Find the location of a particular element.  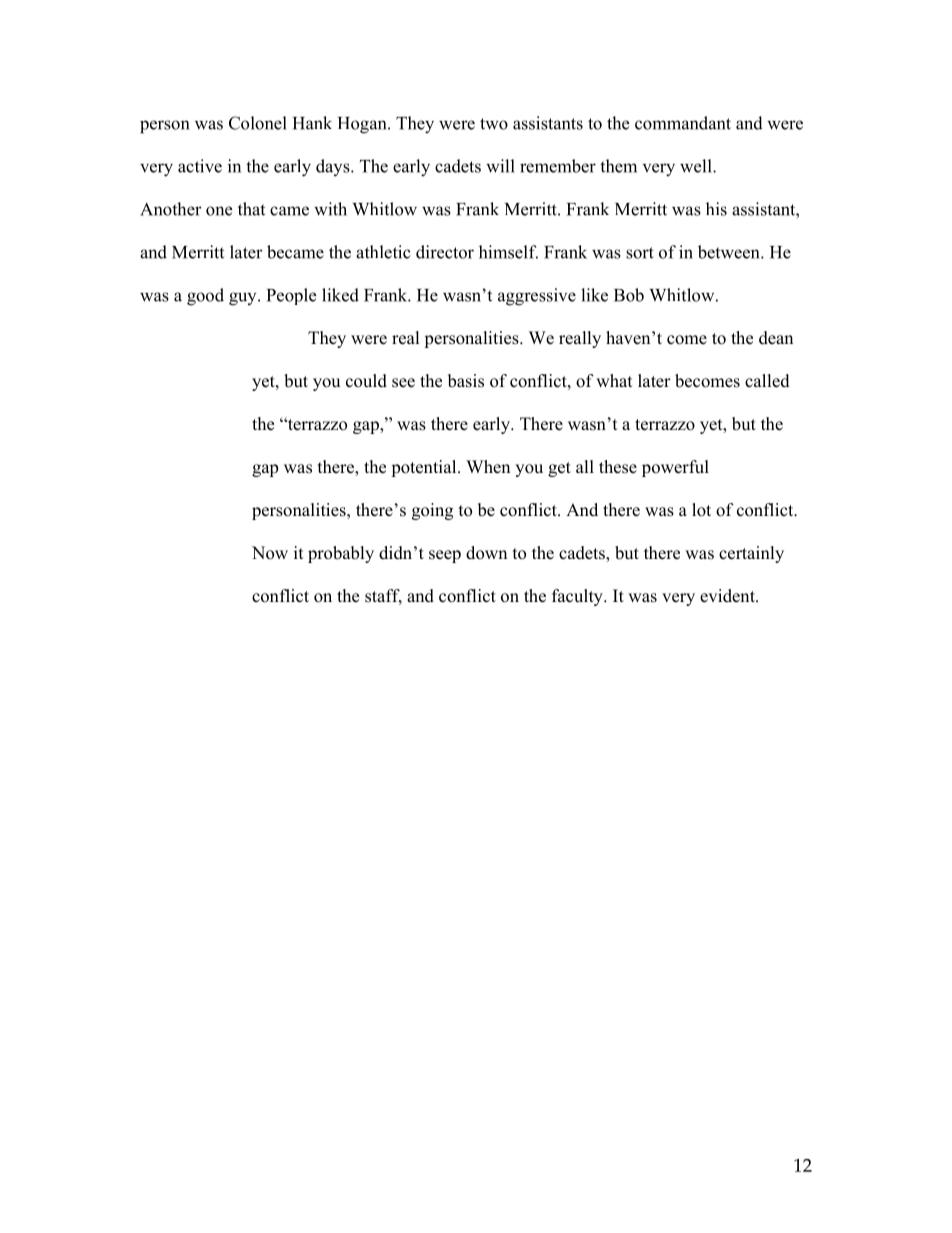

When is located at coordinates (488, 467).
